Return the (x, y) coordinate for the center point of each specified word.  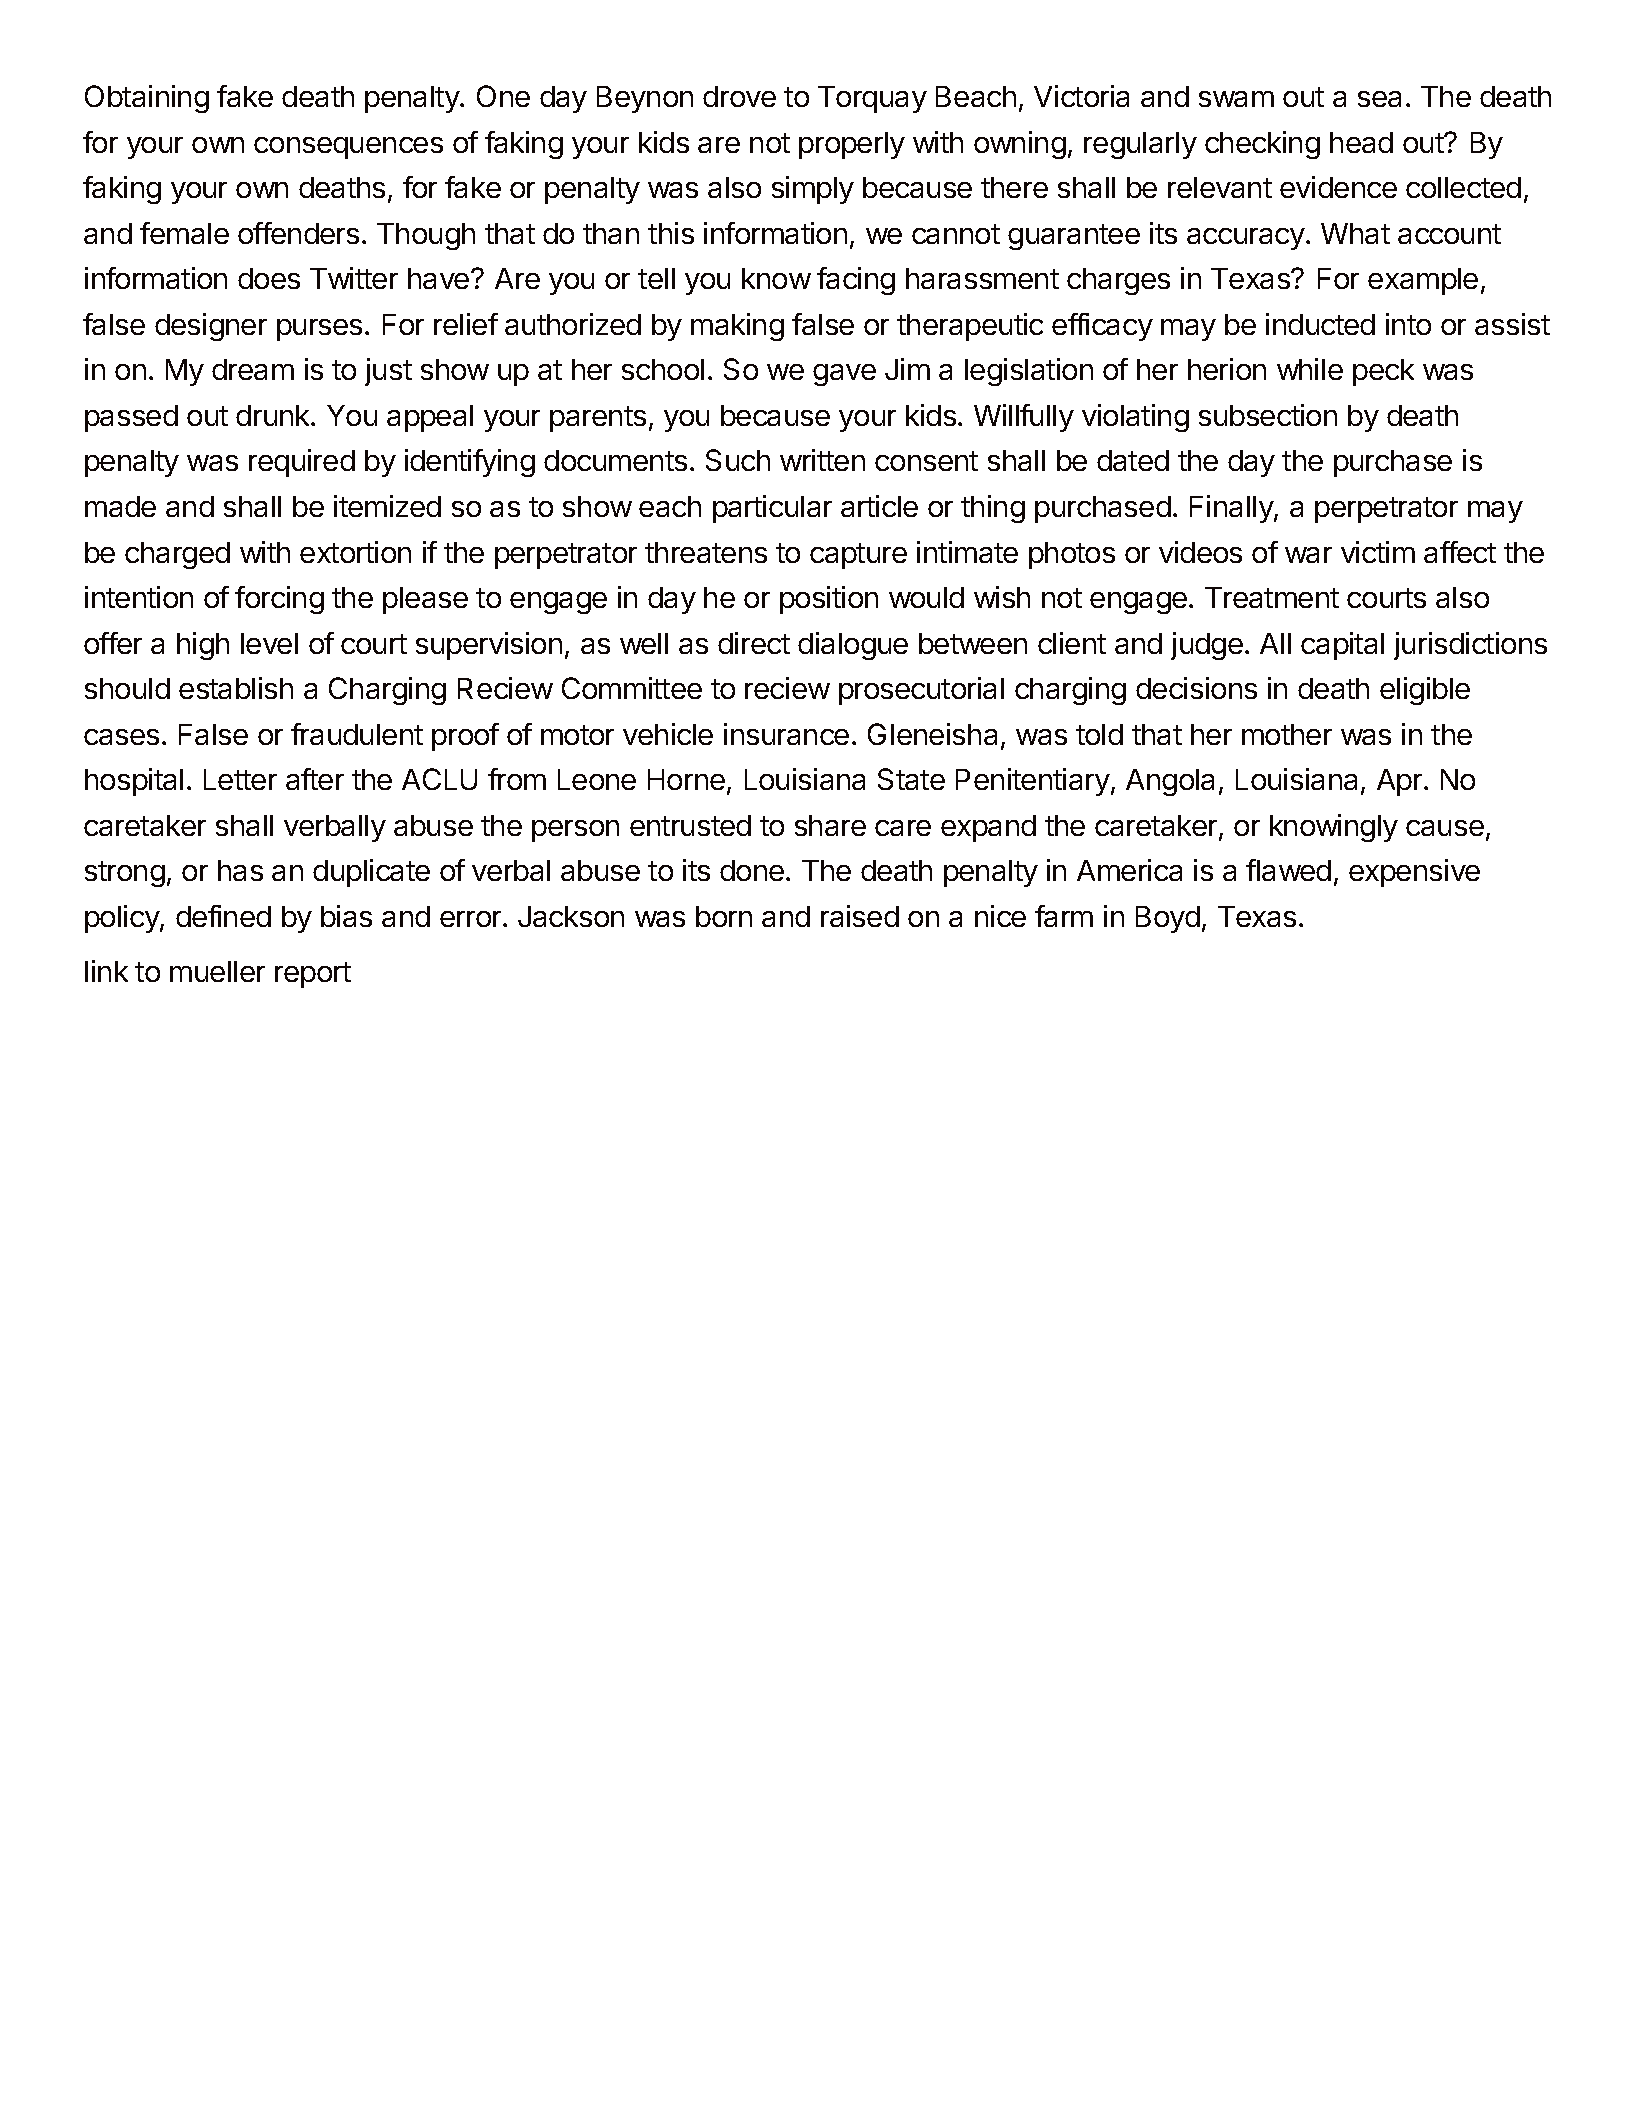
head (1361, 142)
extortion (355, 552)
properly (852, 145)
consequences (348, 148)
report (313, 975)
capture (858, 556)
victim (1378, 552)
